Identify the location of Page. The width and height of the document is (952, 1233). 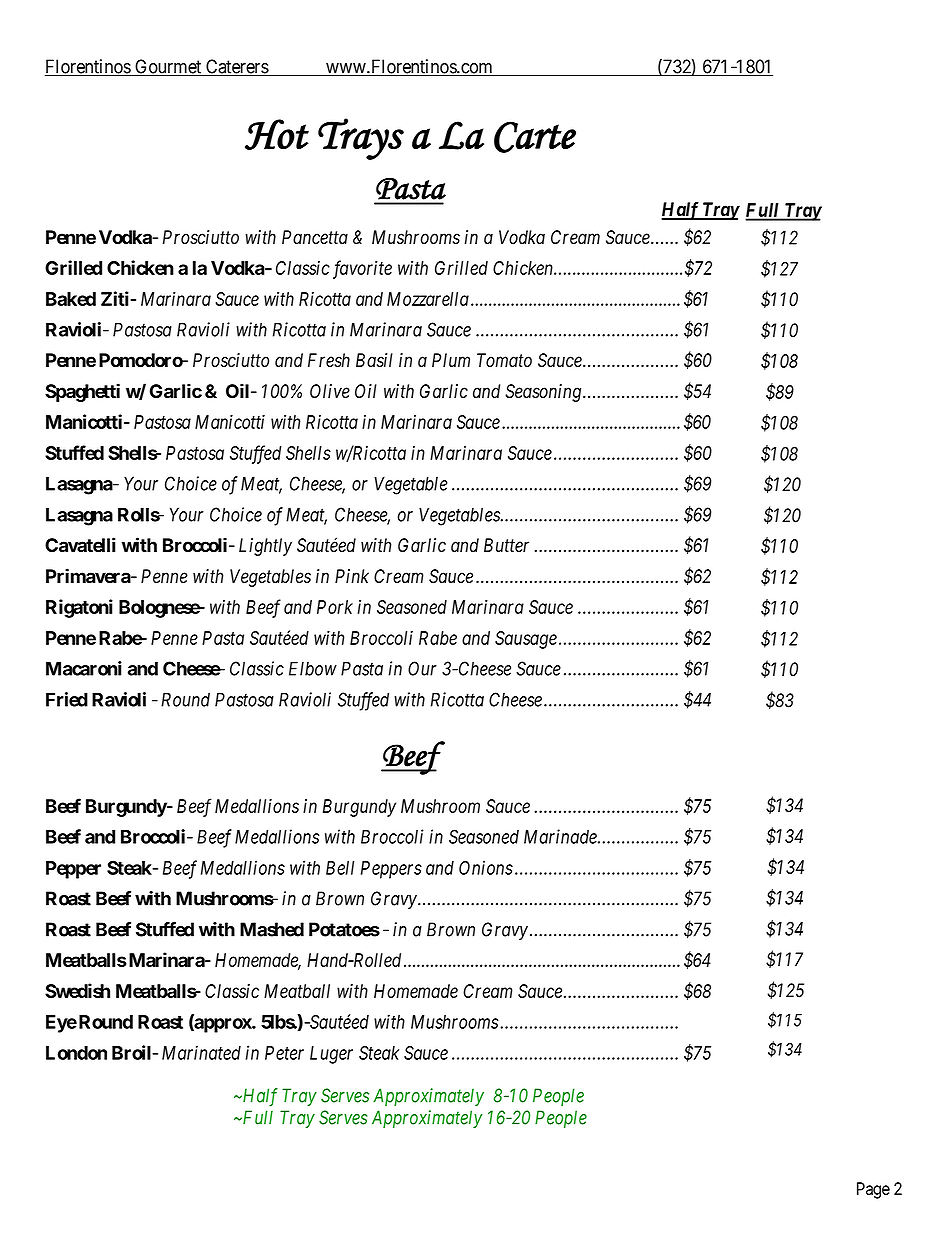
(873, 1190).
